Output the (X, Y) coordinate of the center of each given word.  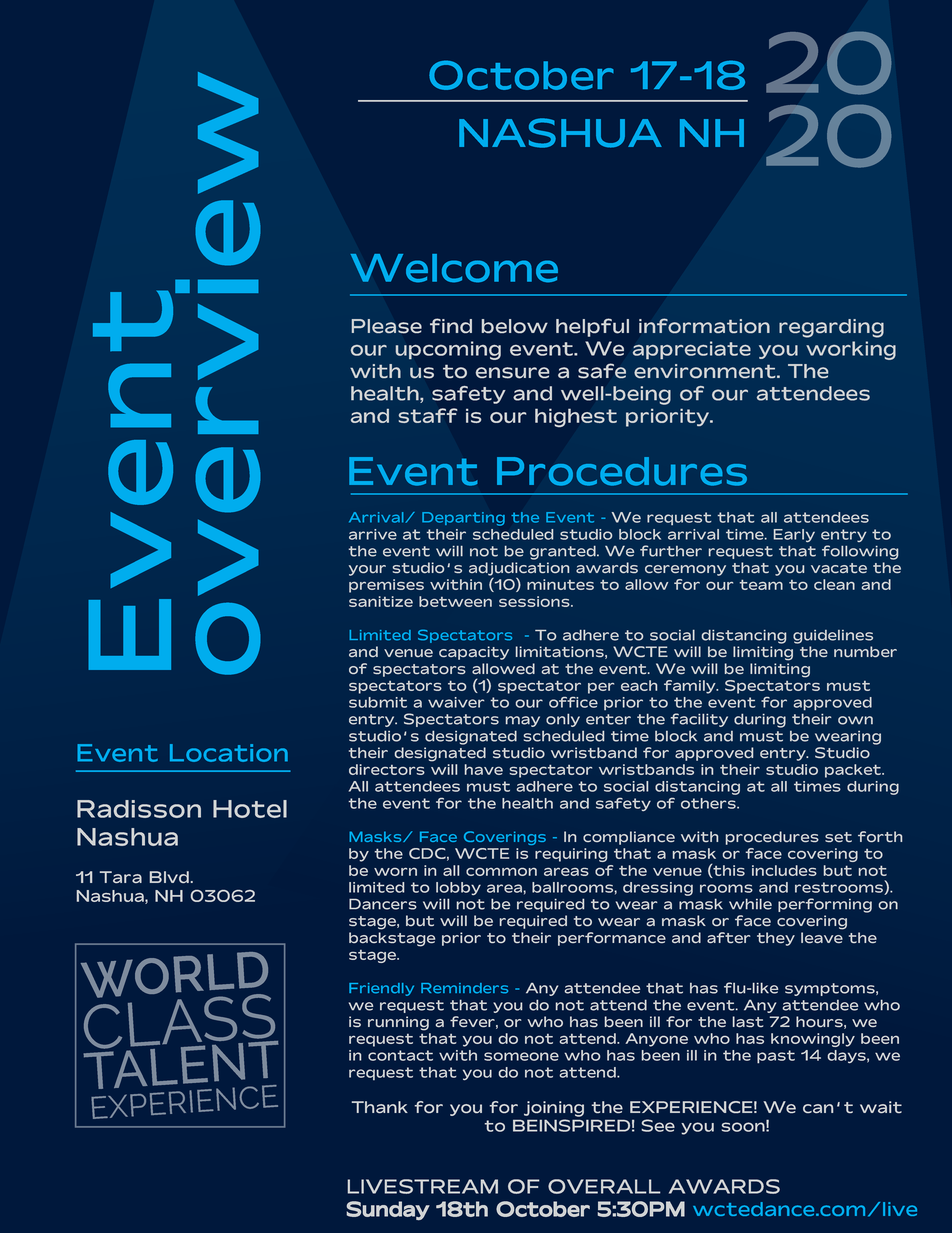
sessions (535, 601)
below (515, 326)
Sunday (388, 1211)
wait (881, 1107)
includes (784, 870)
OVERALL (604, 1186)
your (367, 570)
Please (387, 326)
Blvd (169, 877)
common (501, 871)
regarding (831, 328)
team (761, 584)
